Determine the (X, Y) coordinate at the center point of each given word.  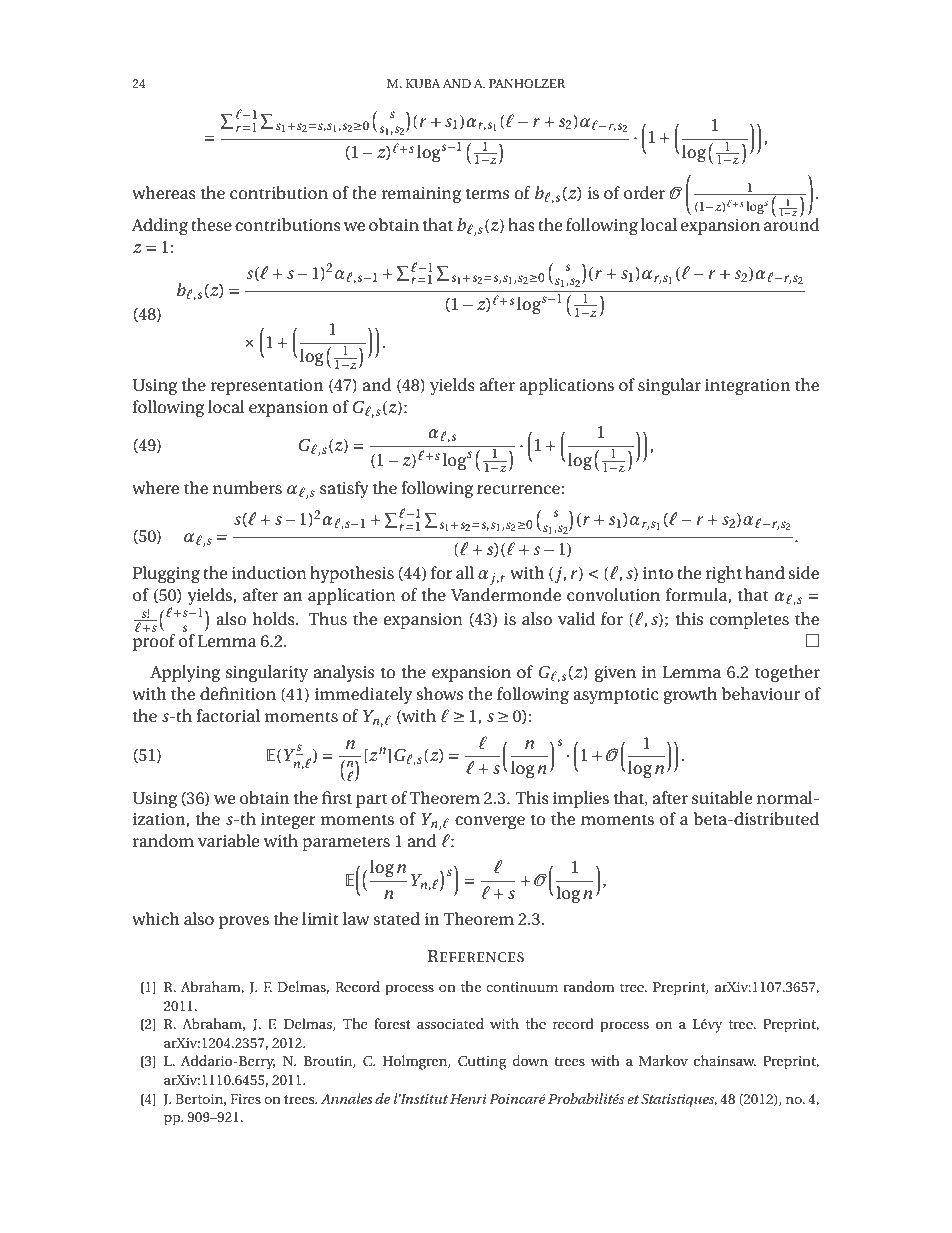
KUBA (423, 83)
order (644, 192)
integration (747, 387)
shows (440, 693)
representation (266, 387)
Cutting (482, 1063)
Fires (245, 1099)
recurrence (519, 489)
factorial (228, 715)
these (211, 224)
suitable (722, 797)
